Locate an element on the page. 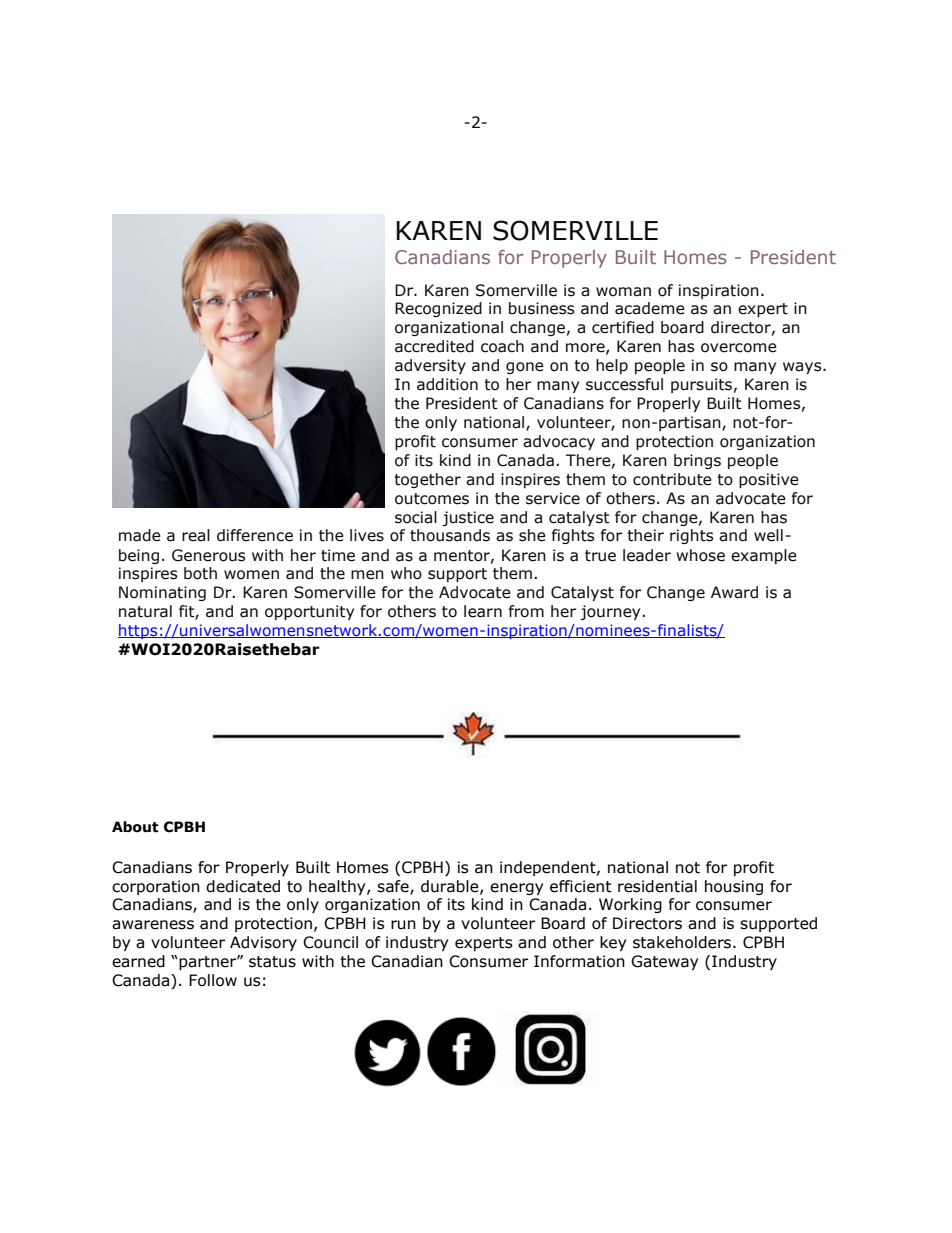 The height and width of the document is (1233, 952). business is located at coordinates (542, 308).
